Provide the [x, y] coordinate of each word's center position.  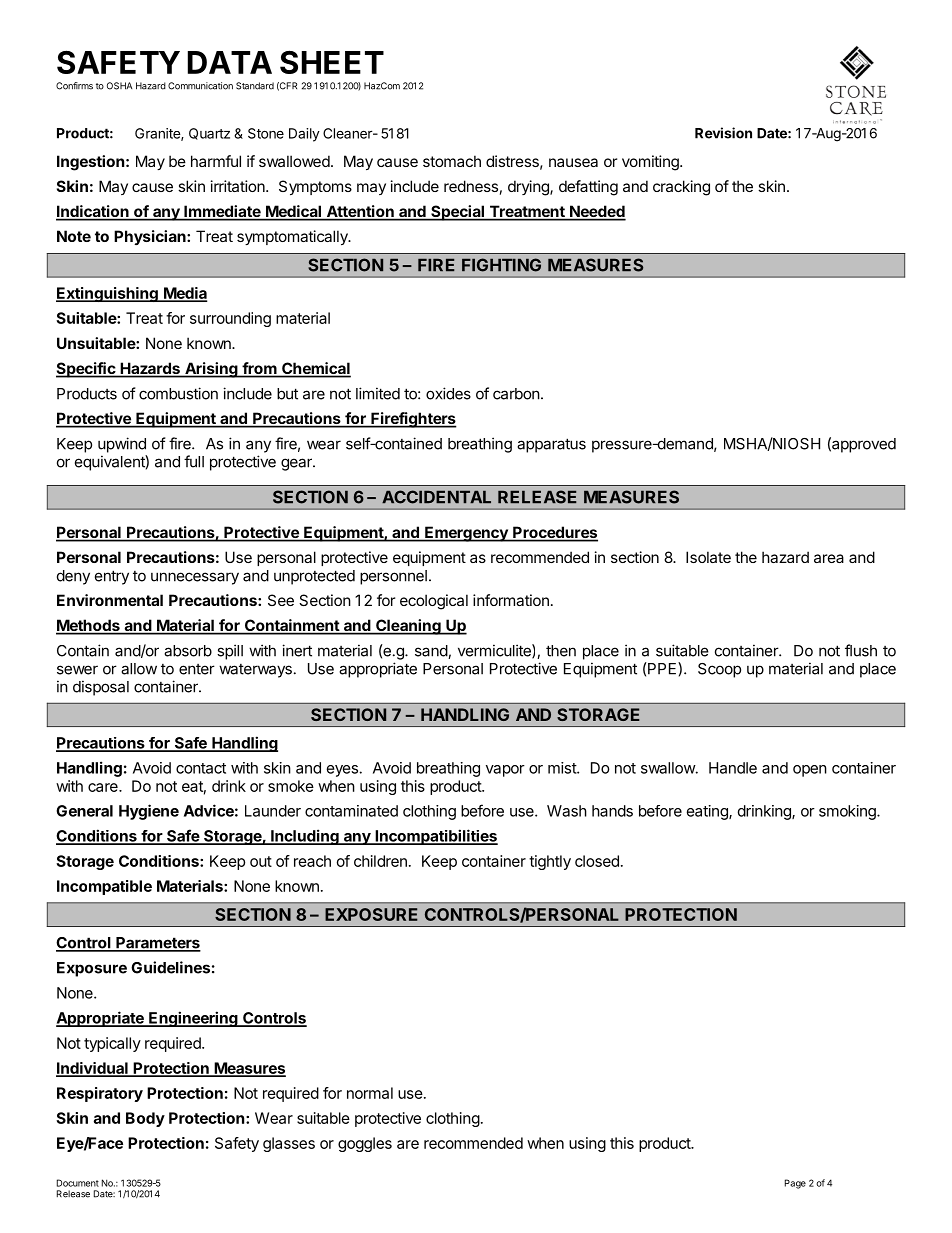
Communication [200, 86]
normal [370, 1093]
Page [795, 1184]
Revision [723, 133]
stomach [452, 161]
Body [145, 1119]
